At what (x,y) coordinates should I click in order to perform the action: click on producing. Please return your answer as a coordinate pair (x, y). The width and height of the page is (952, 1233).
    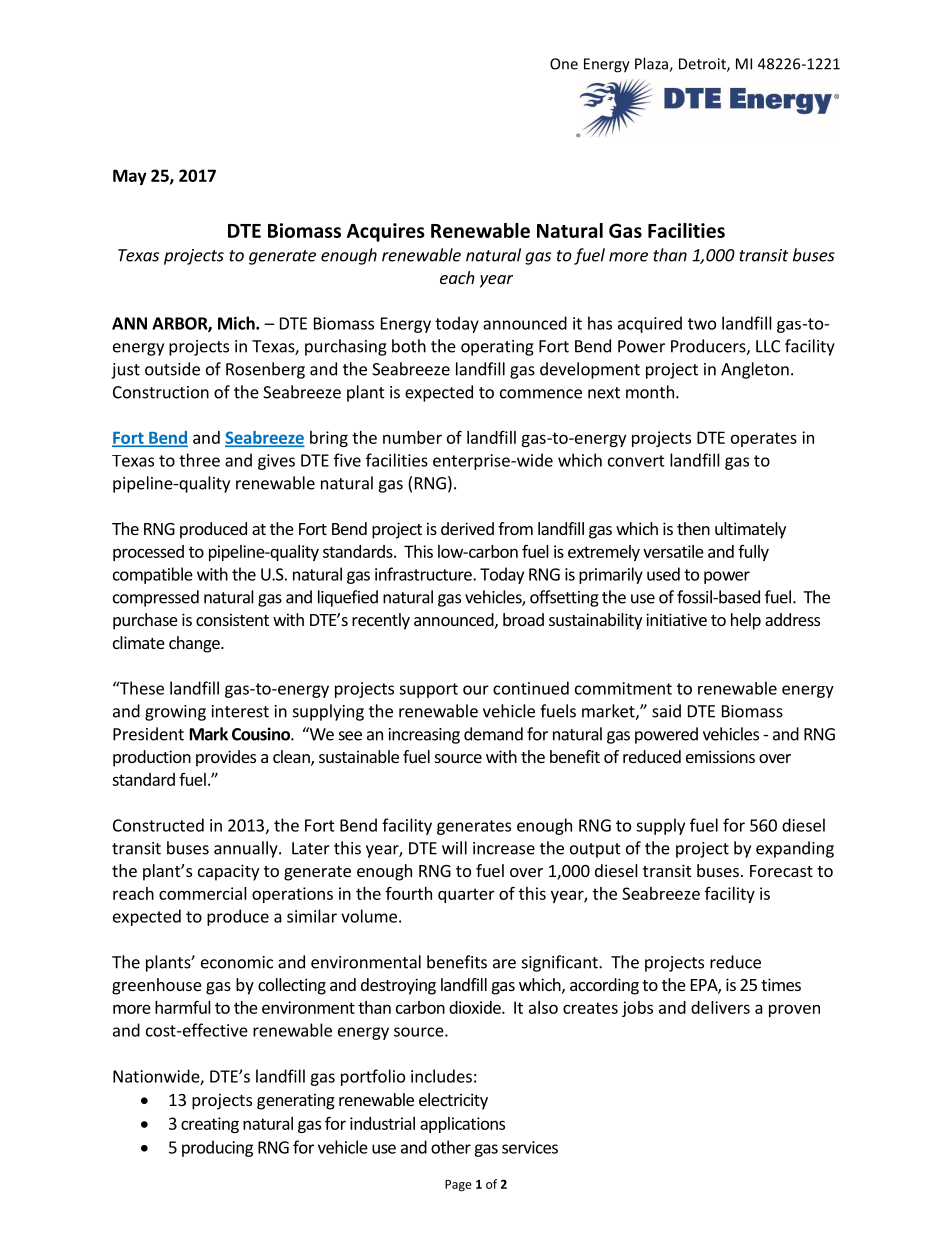
    Looking at the image, I should click on (217, 1148).
